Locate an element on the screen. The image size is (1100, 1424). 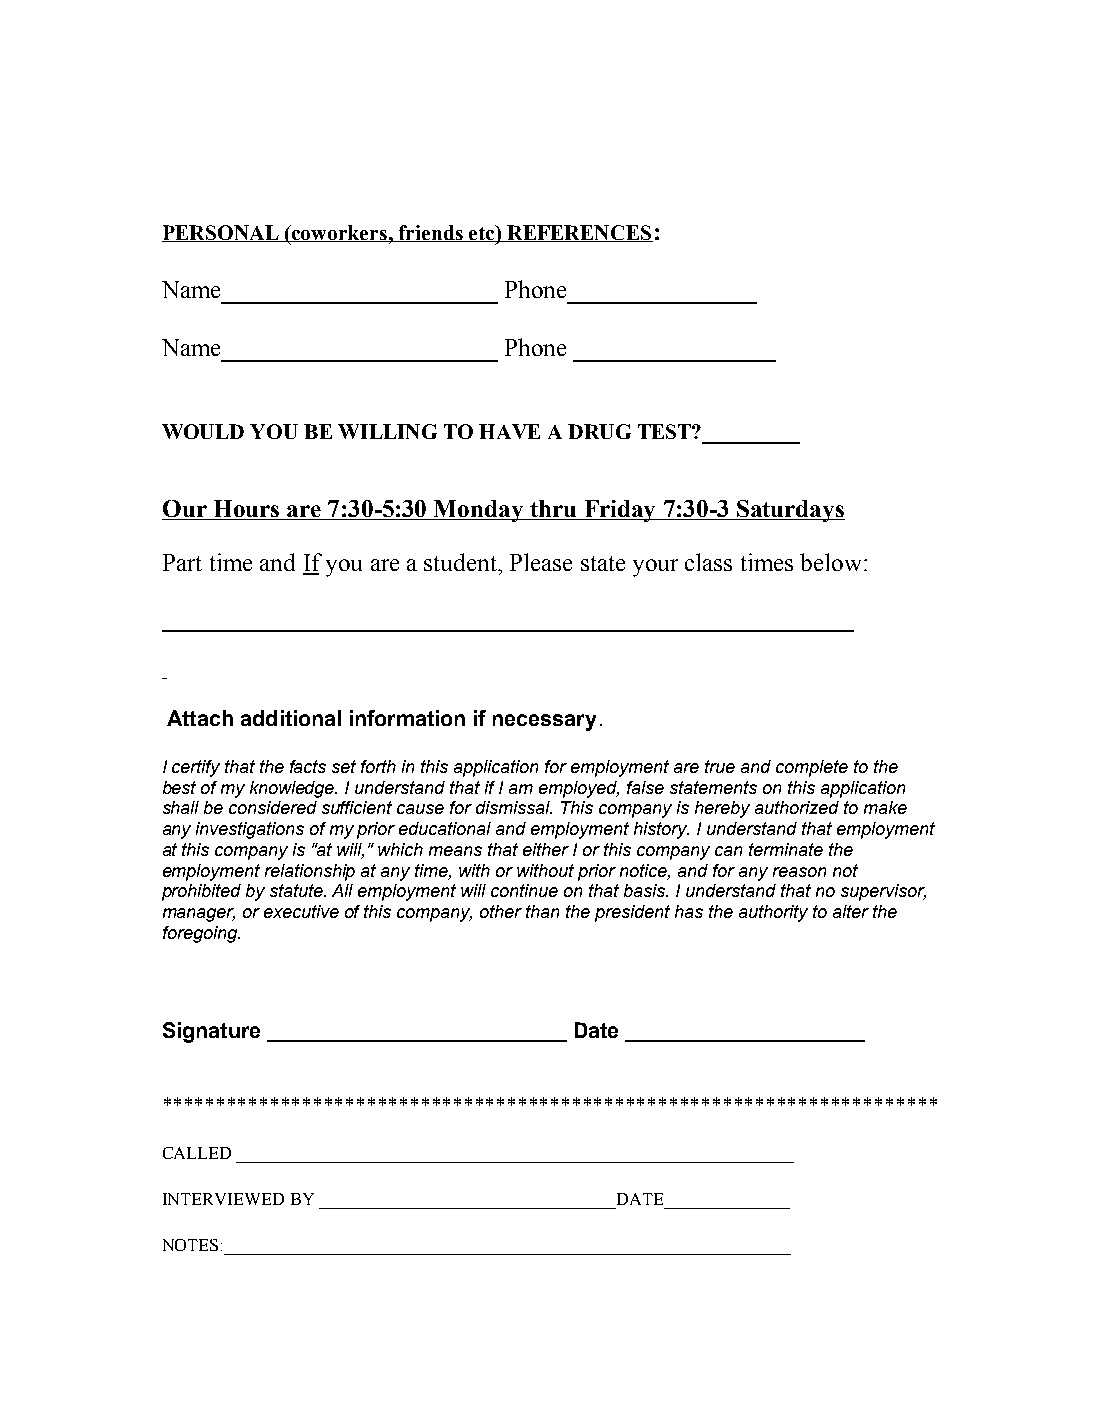
necessary is located at coordinates (544, 722).
